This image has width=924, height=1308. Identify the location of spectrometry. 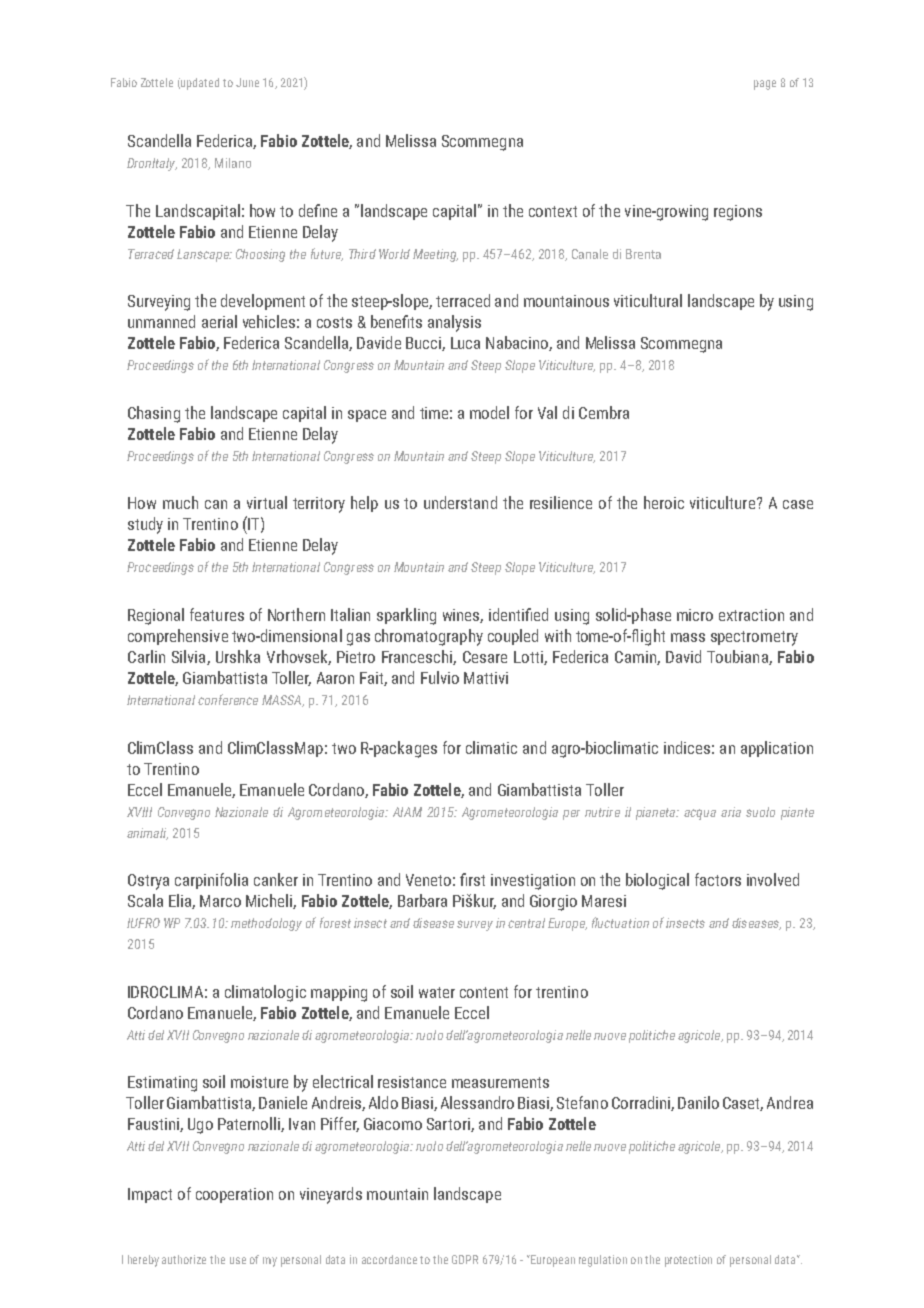
(754, 638).
